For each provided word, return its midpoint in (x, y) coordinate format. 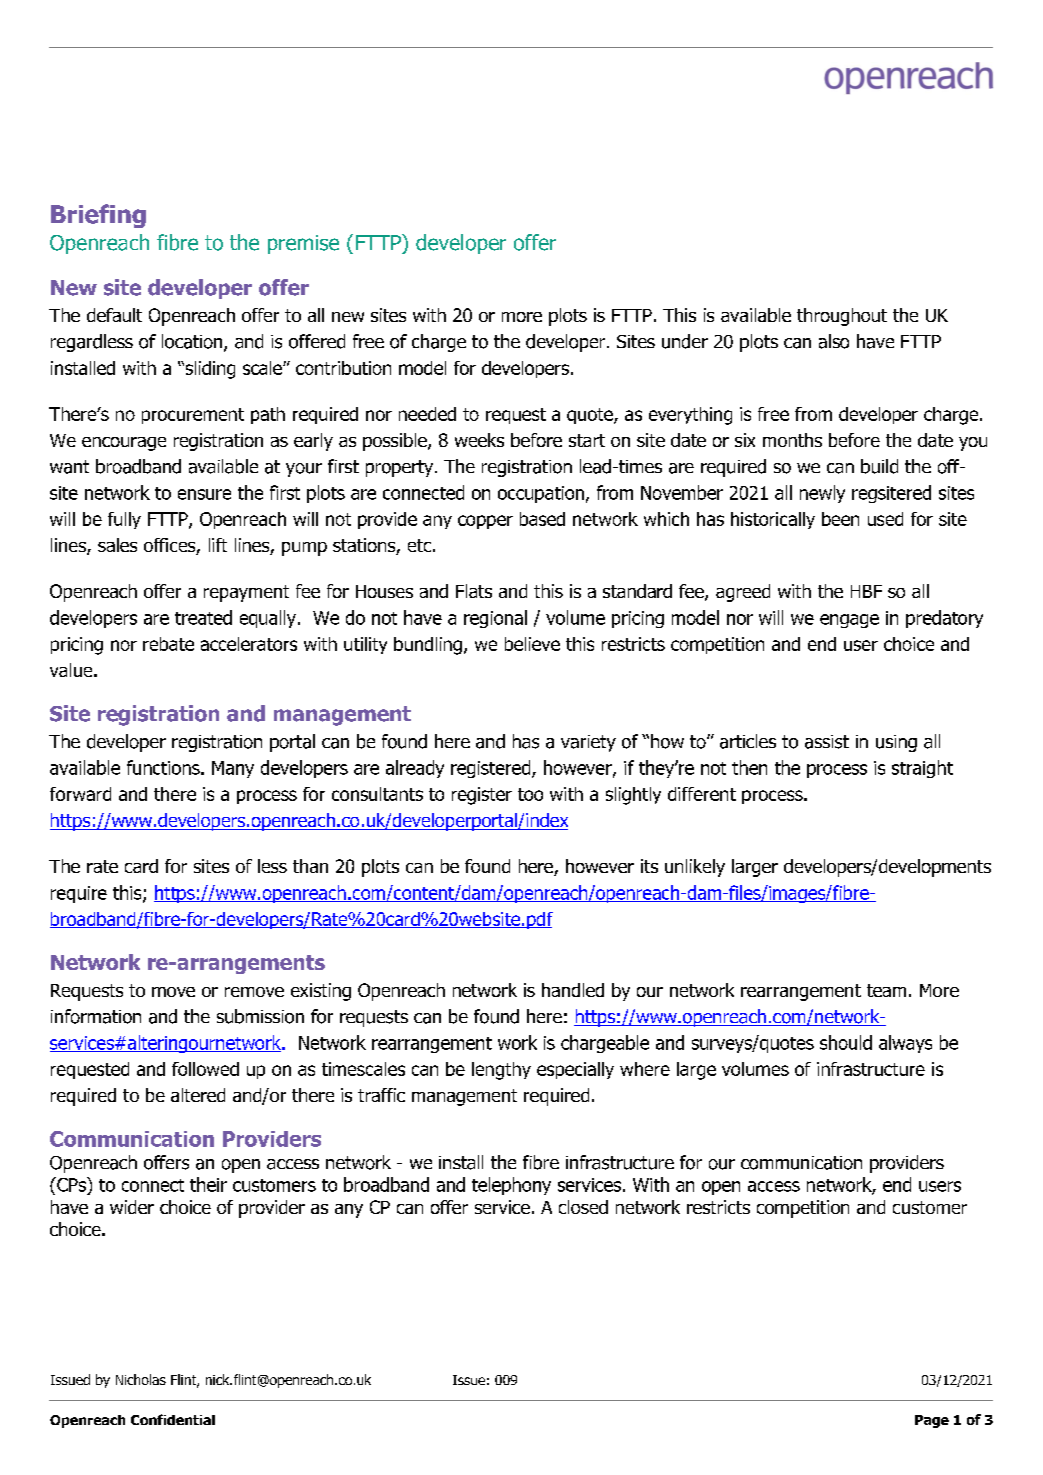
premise (303, 244)
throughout (842, 317)
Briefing (98, 216)
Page (932, 1421)
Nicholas (141, 1379)
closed (583, 1207)
